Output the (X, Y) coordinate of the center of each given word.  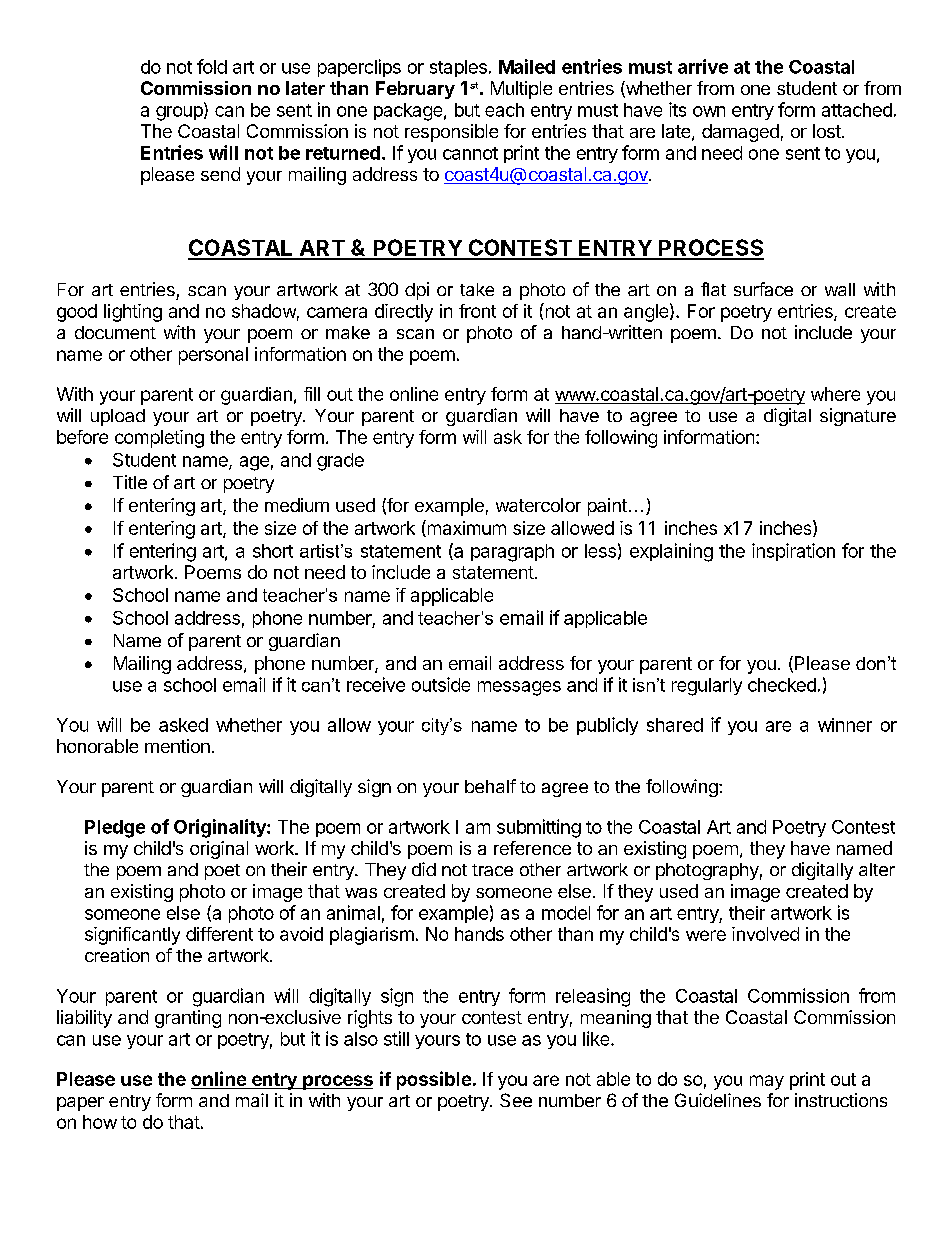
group (180, 113)
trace (492, 870)
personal (213, 356)
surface (763, 289)
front (477, 311)
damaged (740, 133)
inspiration (793, 552)
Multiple (521, 90)
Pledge (115, 829)
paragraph (512, 553)
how (100, 1122)
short (273, 551)
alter (877, 869)
